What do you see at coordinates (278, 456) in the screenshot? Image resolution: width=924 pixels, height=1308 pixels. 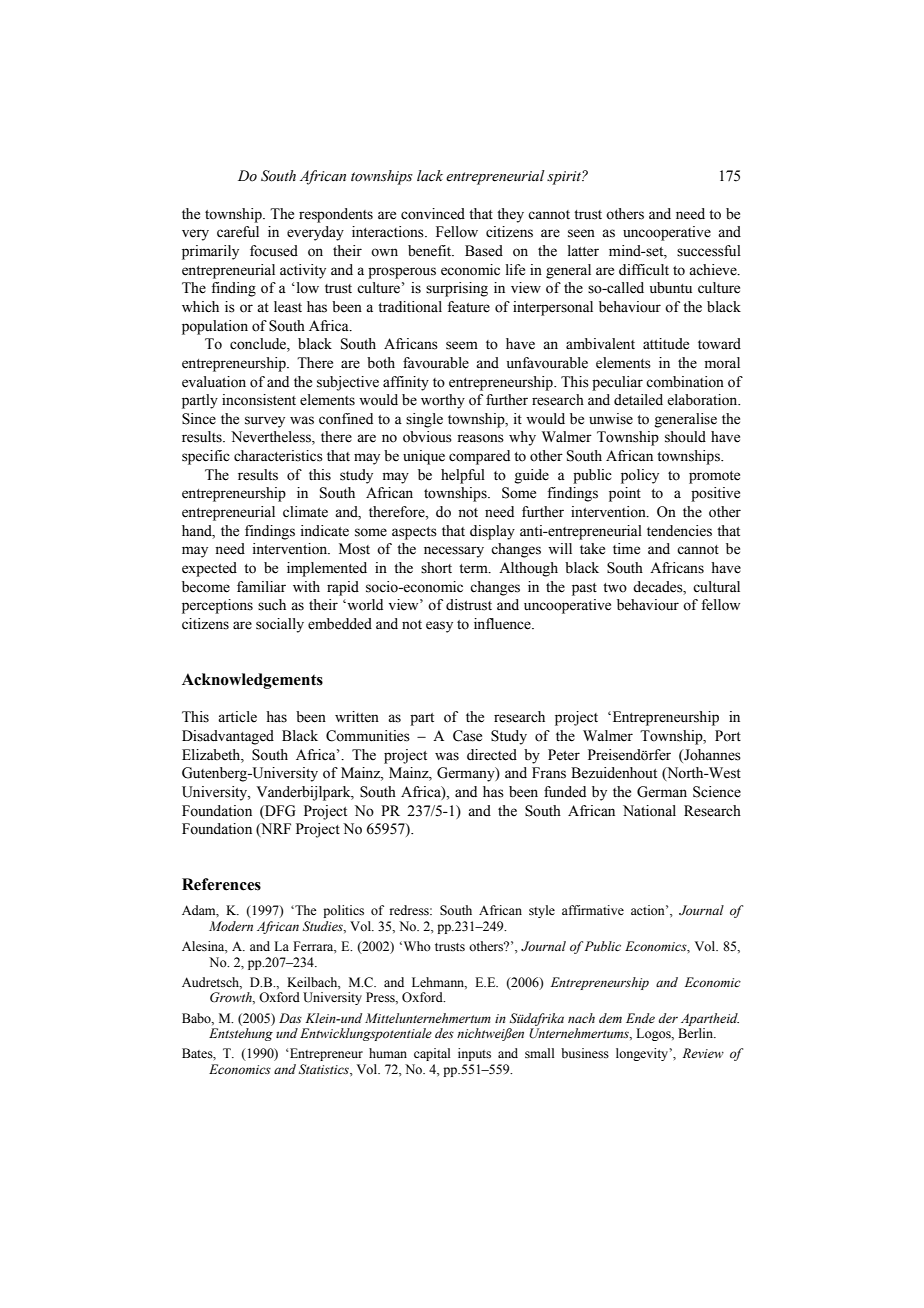 I see `characteristics` at bounding box center [278, 456].
